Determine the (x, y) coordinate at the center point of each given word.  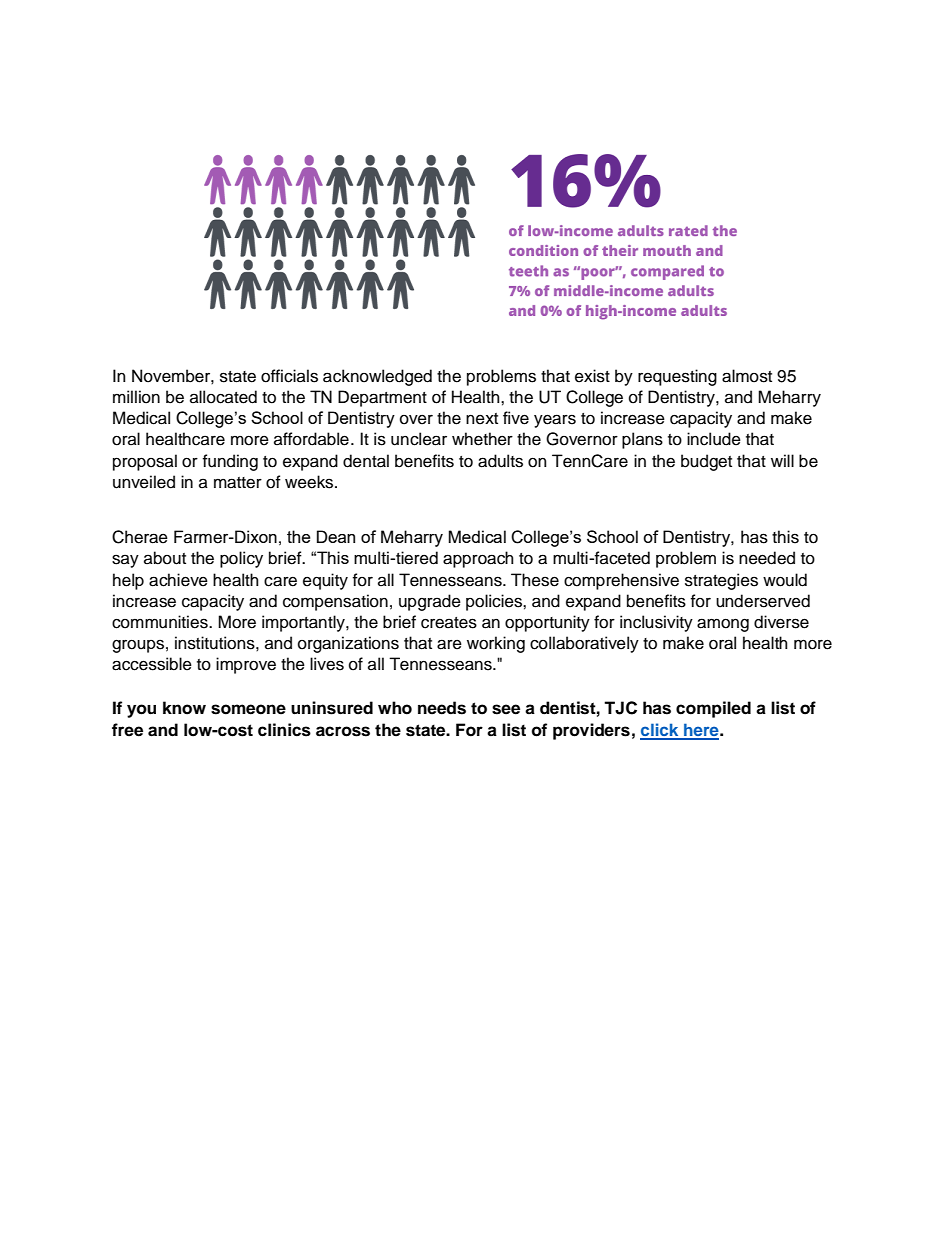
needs (442, 708)
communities (161, 622)
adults (500, 461)
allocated (223, 397)
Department (382, 398)
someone (248, 709)
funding (230, 462)
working (496, 644)
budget (706, 462)
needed (767, 558)
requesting (677, 377)
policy (241, 559)
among (723, 625)
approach (478, 559)
